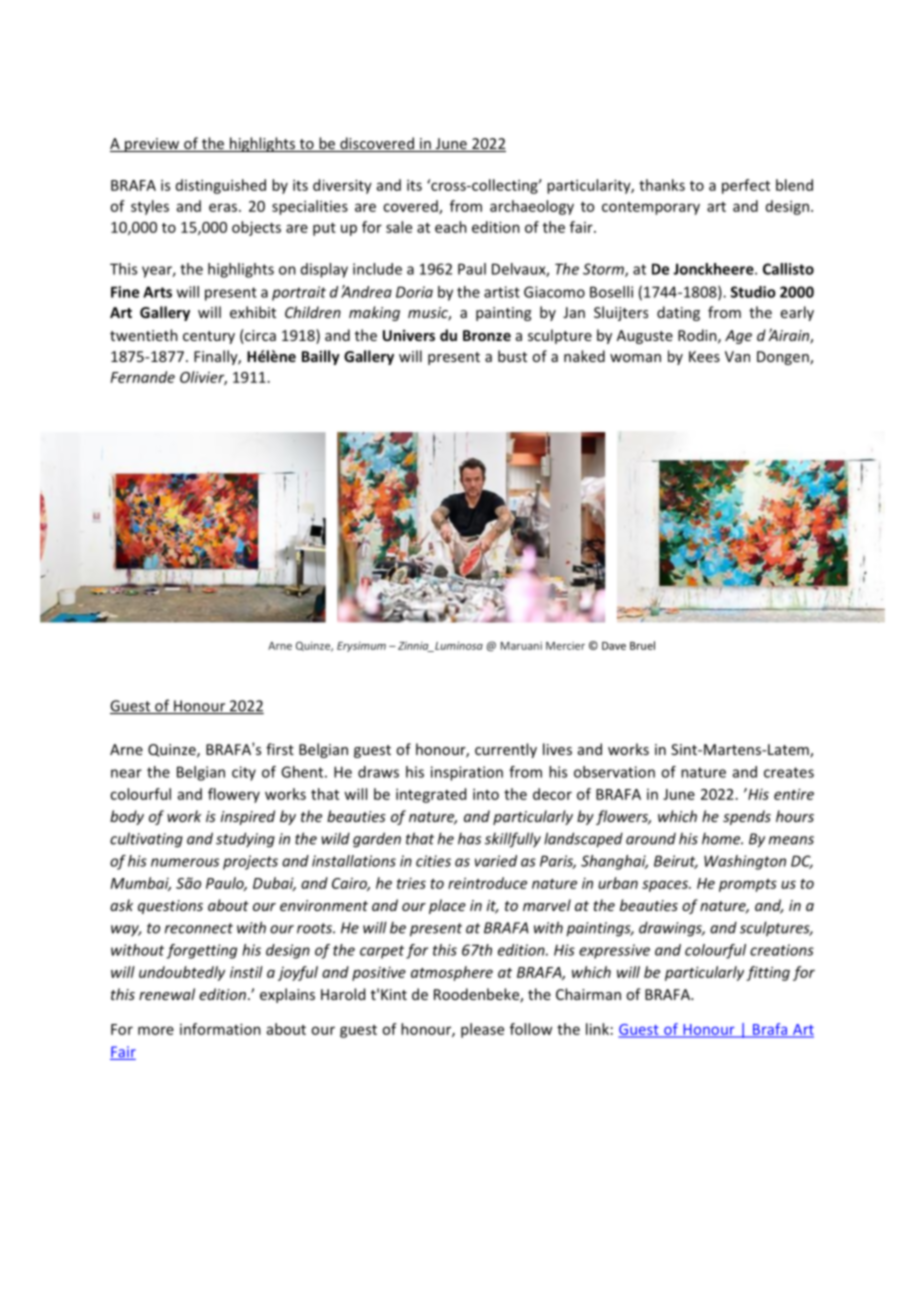 The height and width of the screenshot is (1309, 924). Describe the element at coordinates (512, 356) in the screenshot. I see `bust` at that location.
